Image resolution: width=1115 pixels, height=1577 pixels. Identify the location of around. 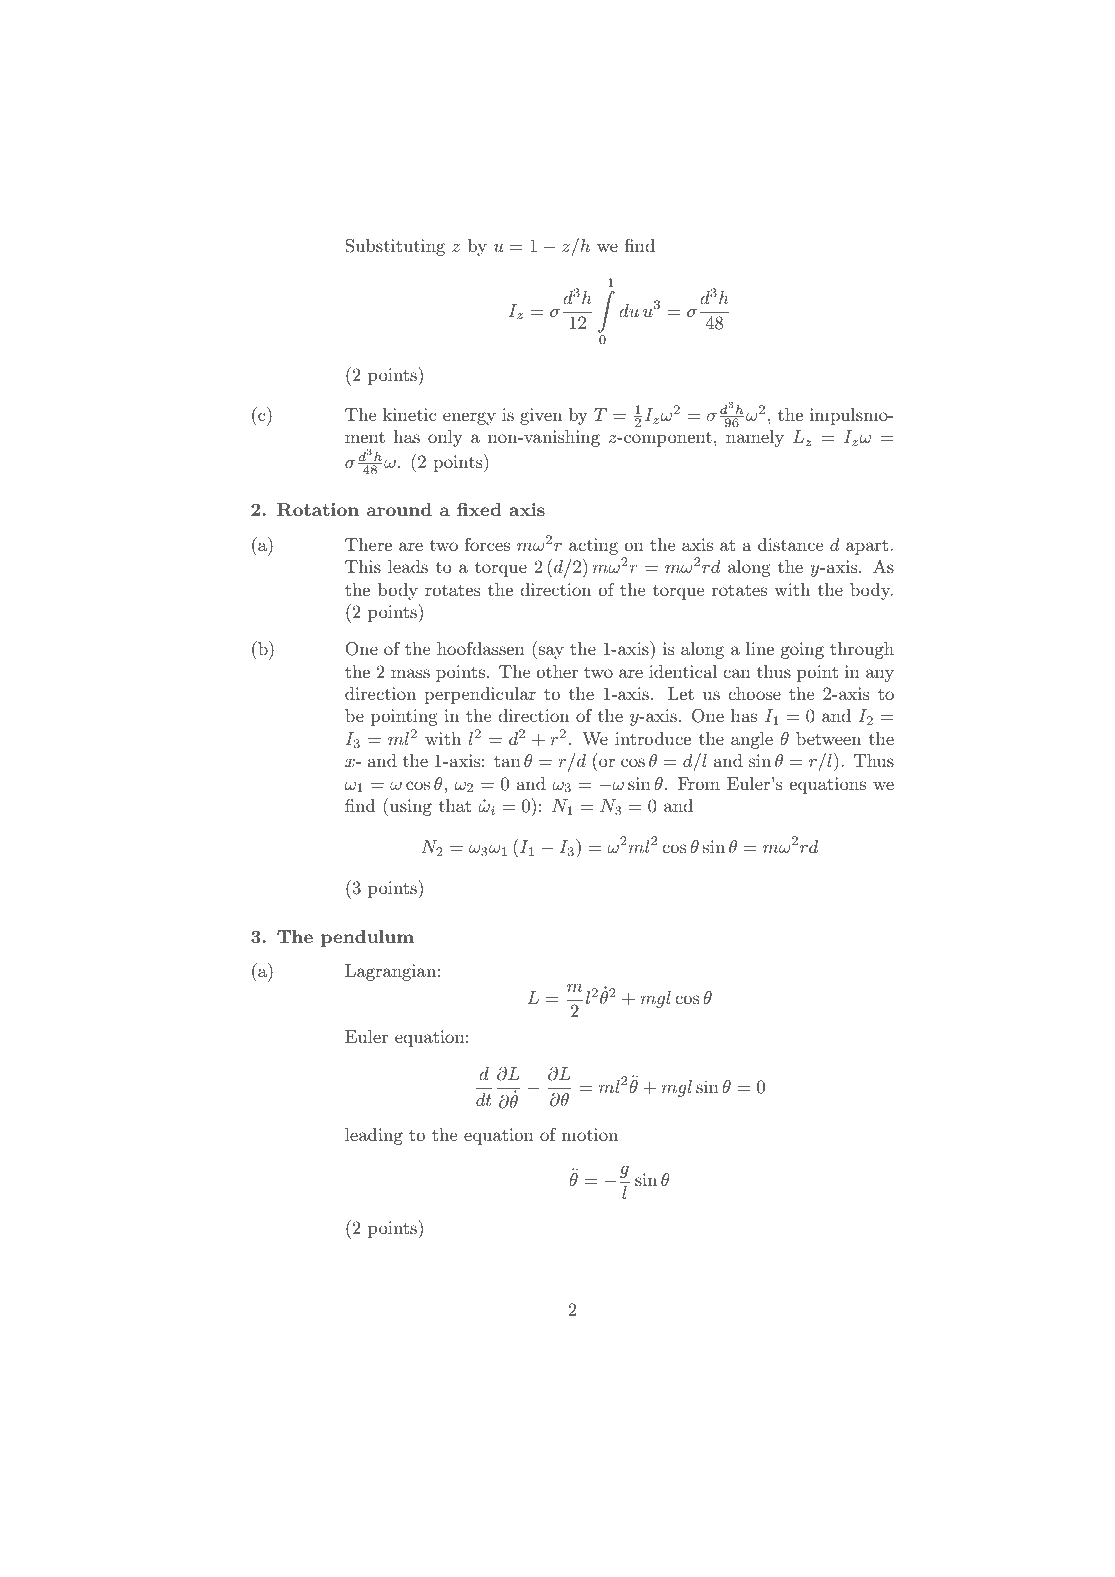
(399, 509).
